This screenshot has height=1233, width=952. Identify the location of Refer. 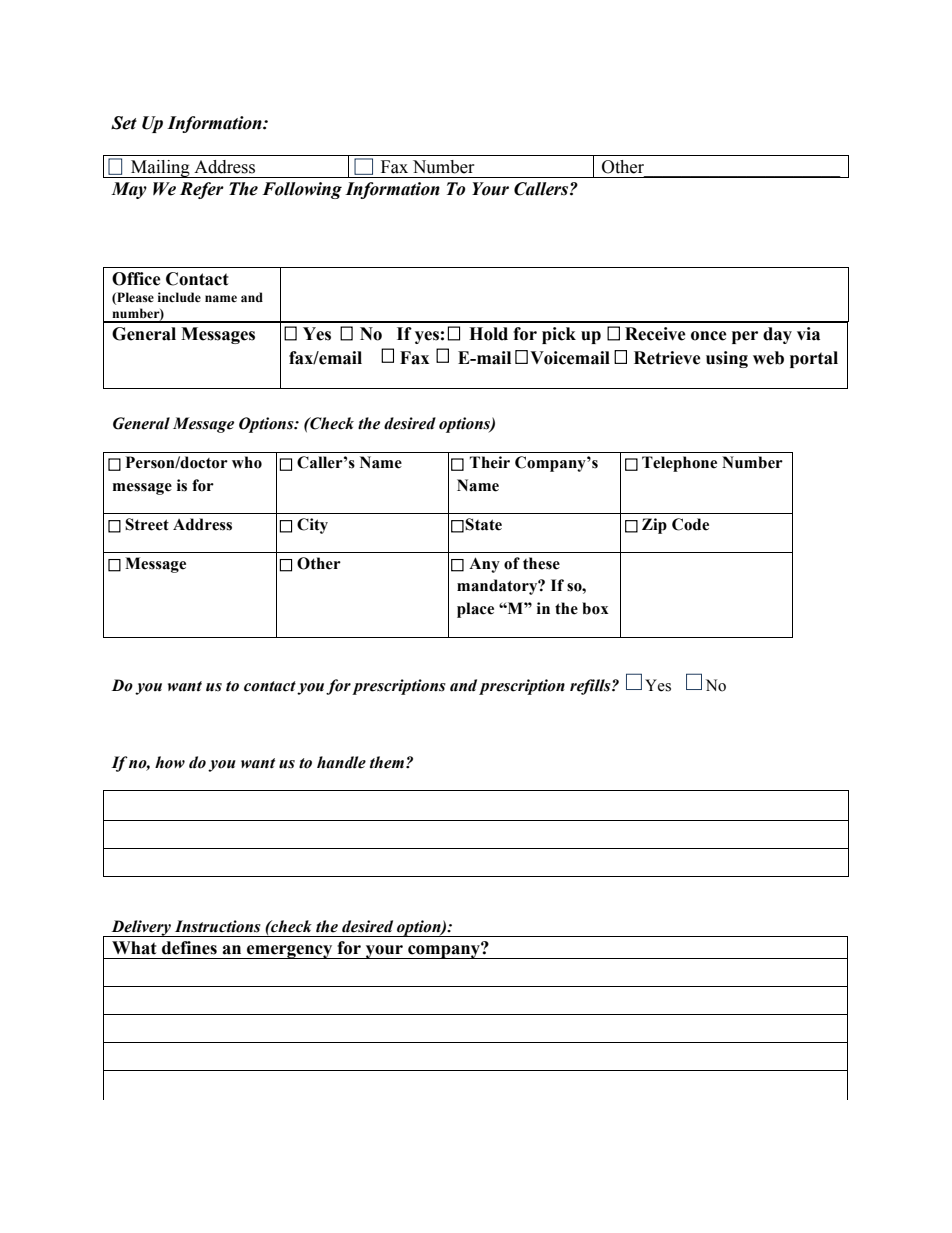
(202, 190).
